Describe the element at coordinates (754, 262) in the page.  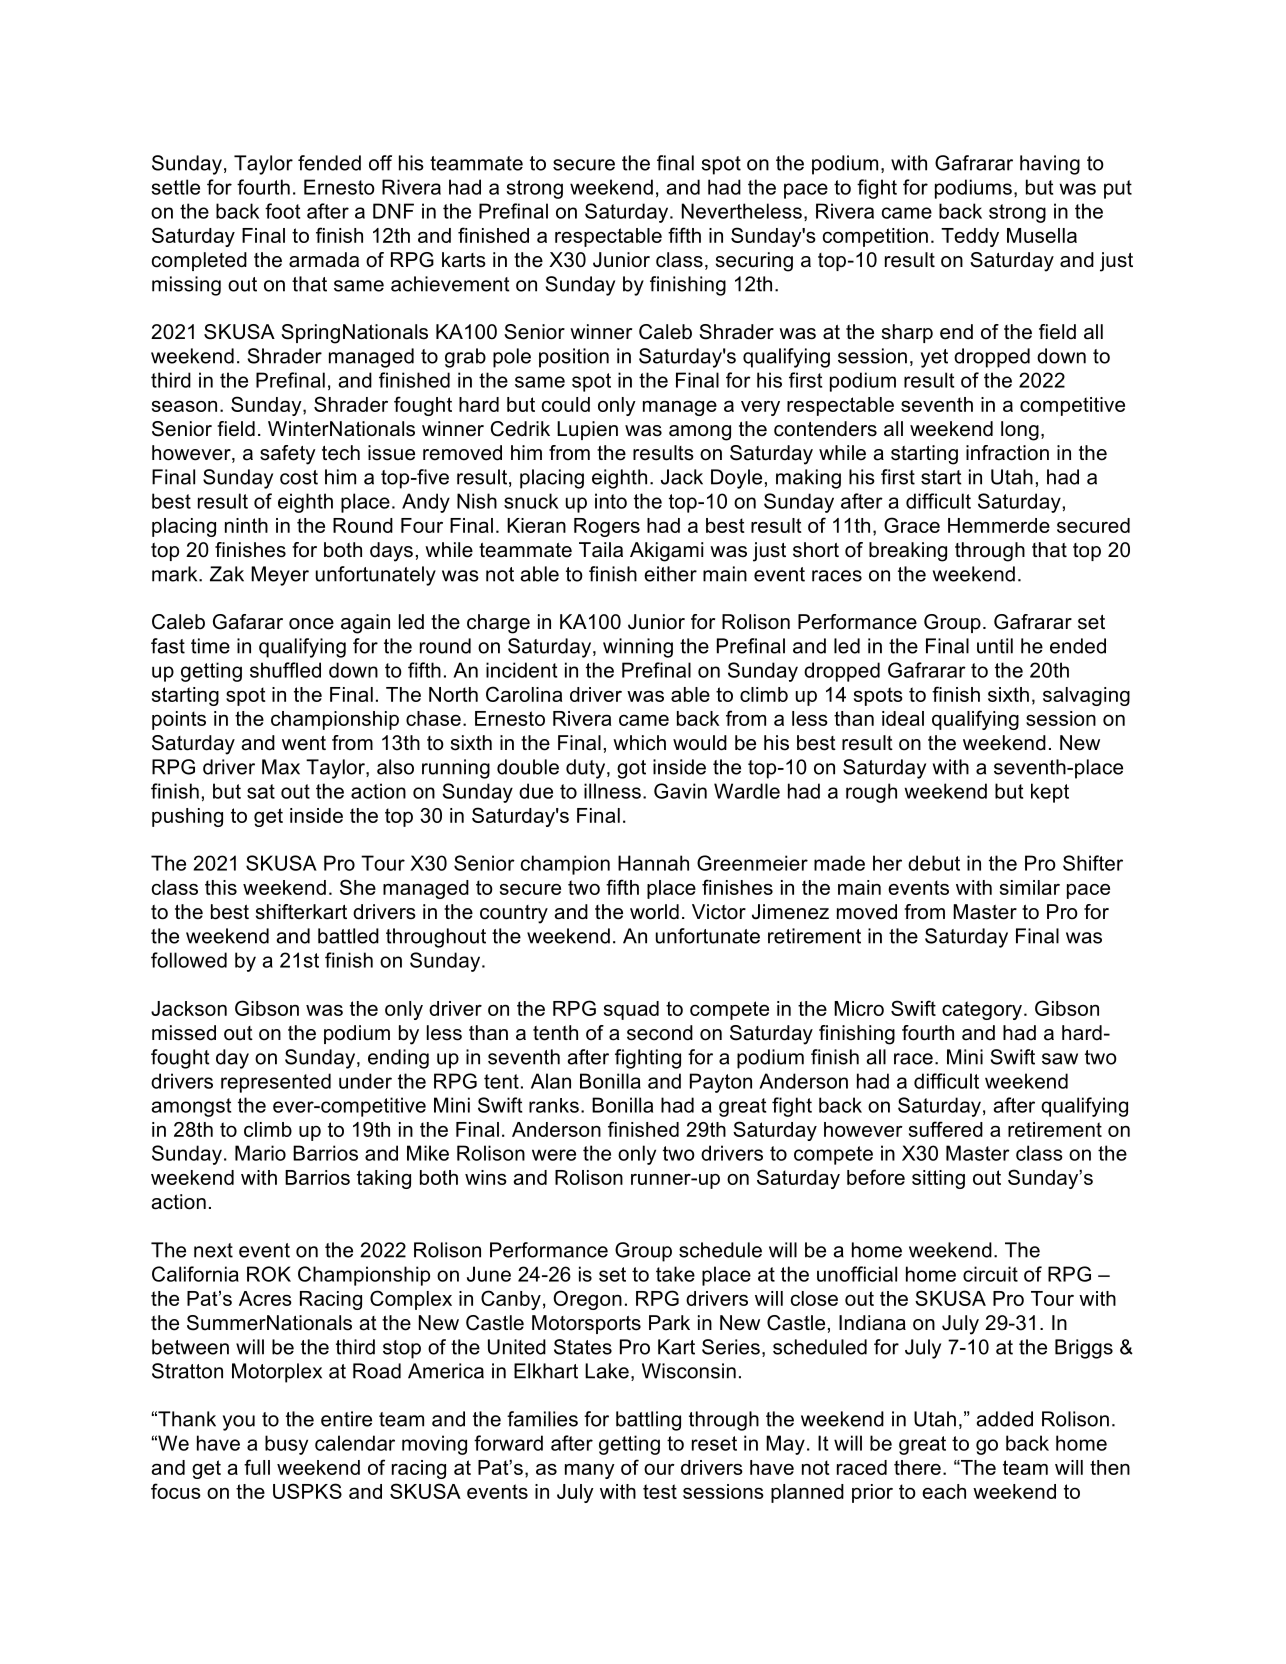
I see `securing` at that location.
